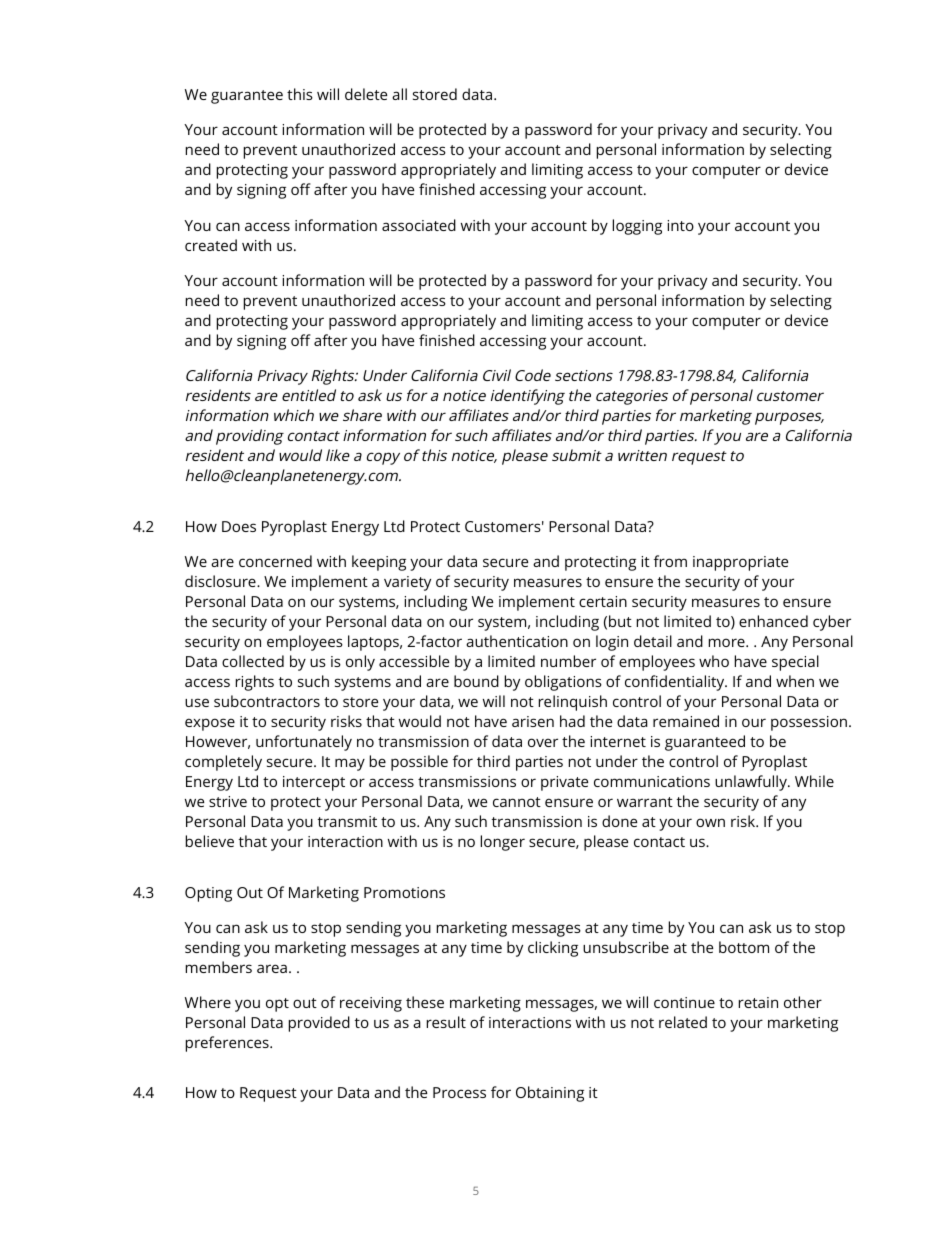  I want to click on into, so click(680, 225).
